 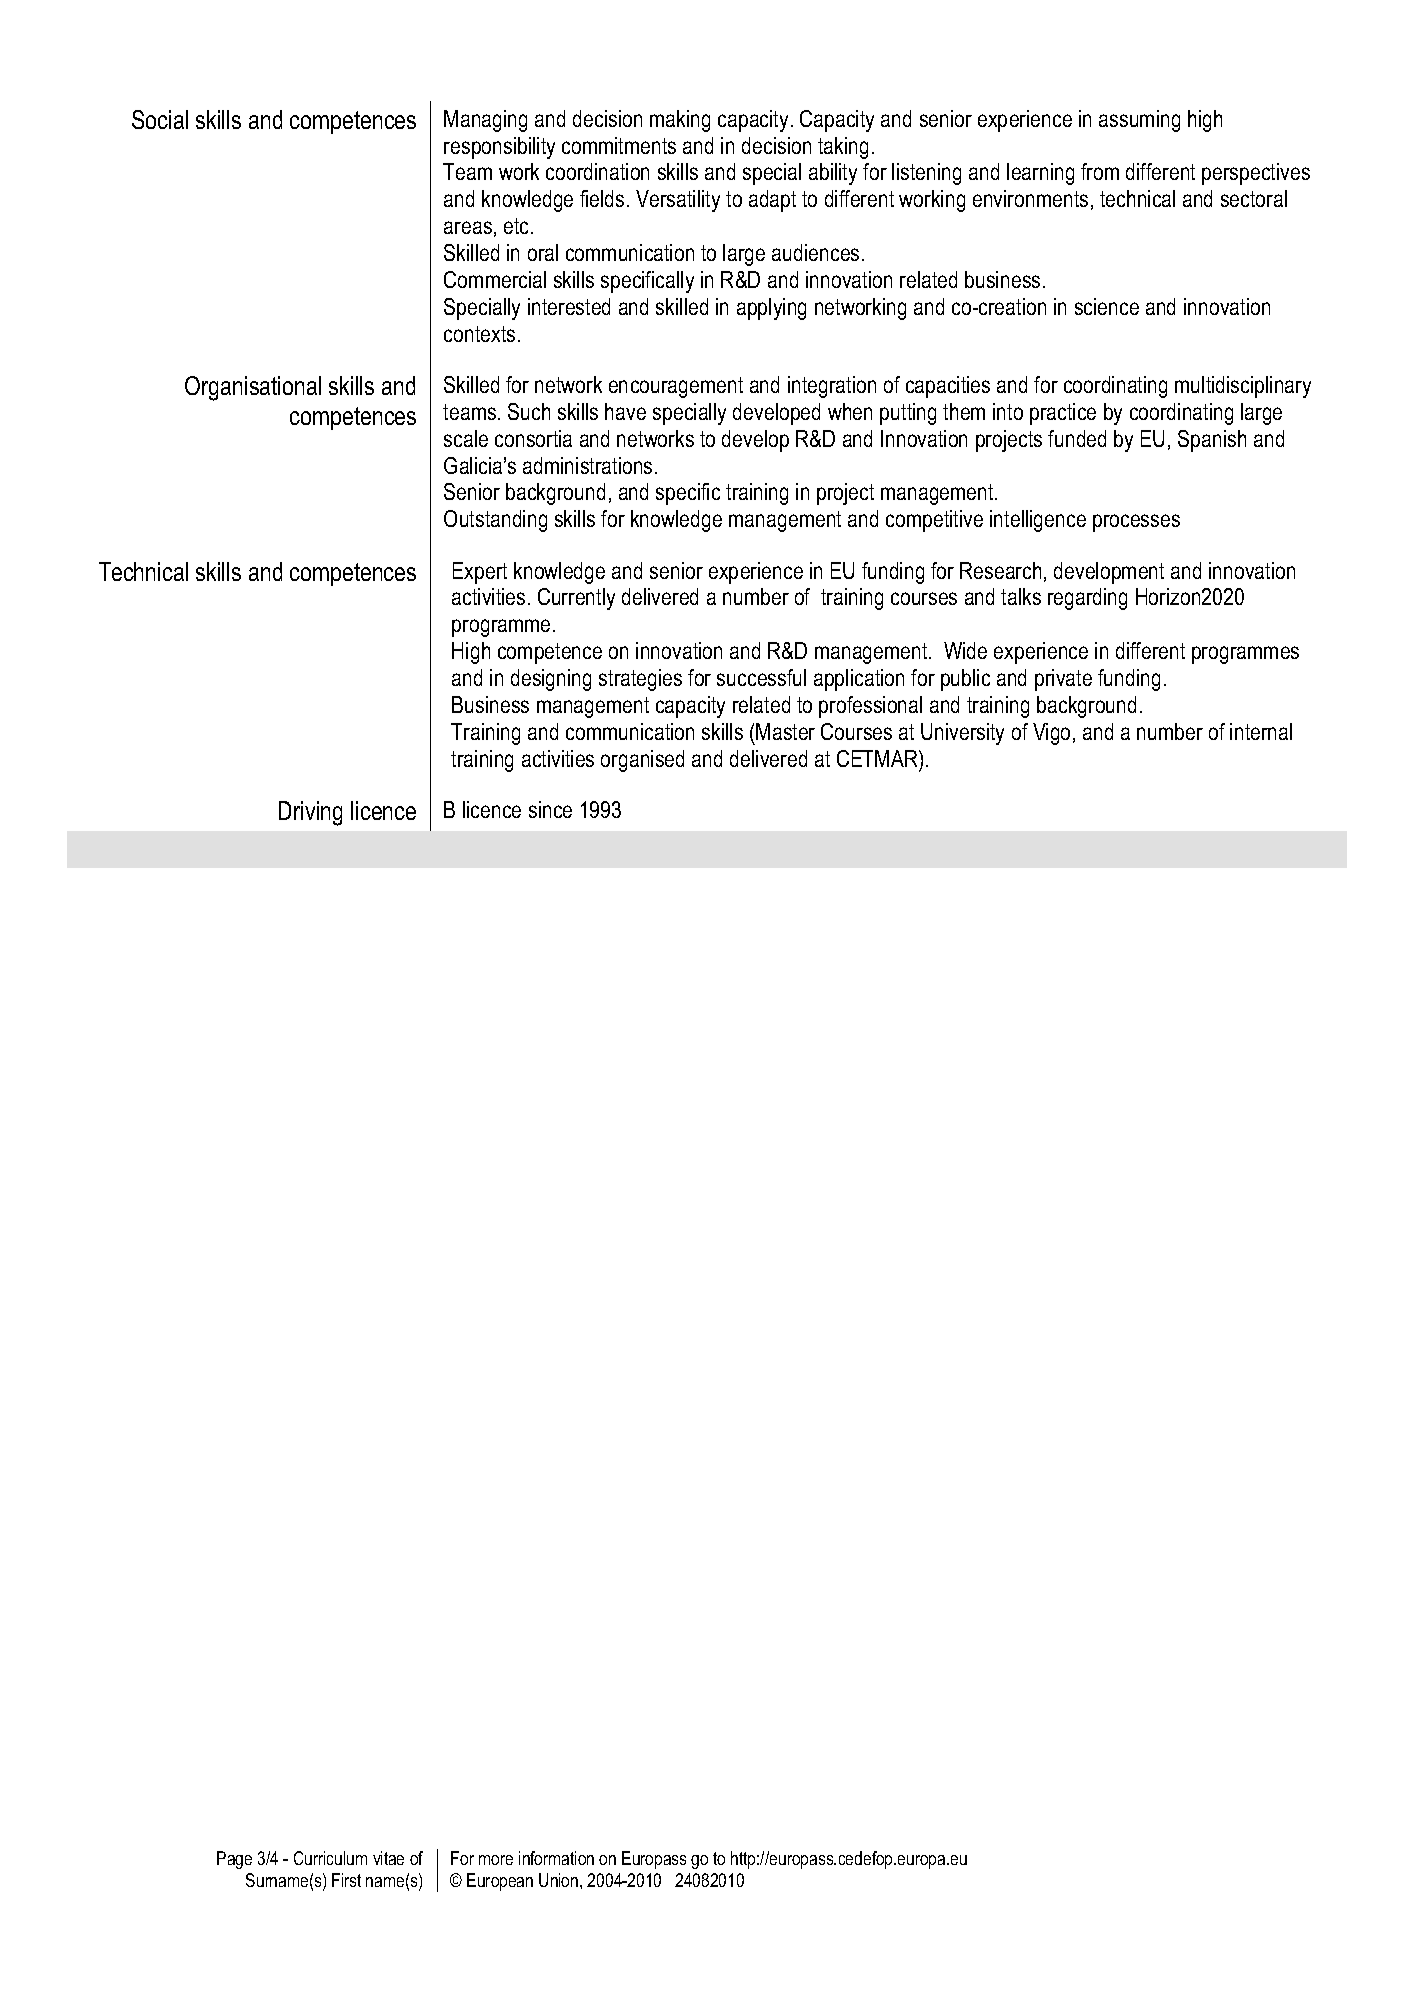 I want to click on Union, so click(x=560, y=1880).
